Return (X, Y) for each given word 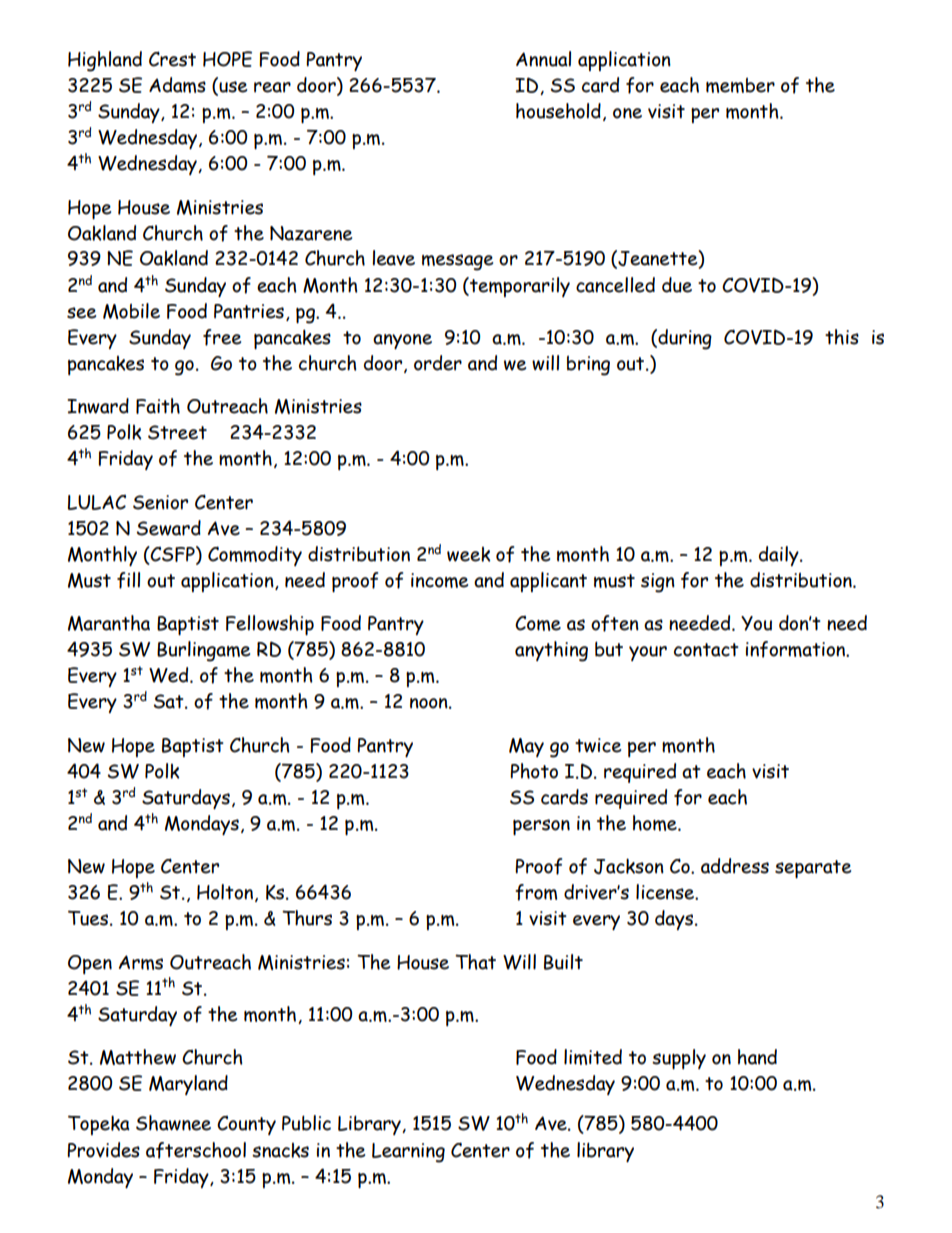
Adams (177, 85)
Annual (543, 59)
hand (757, 1057)
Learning (408, 1153)
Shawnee (173, 1123)
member (740, 85)
